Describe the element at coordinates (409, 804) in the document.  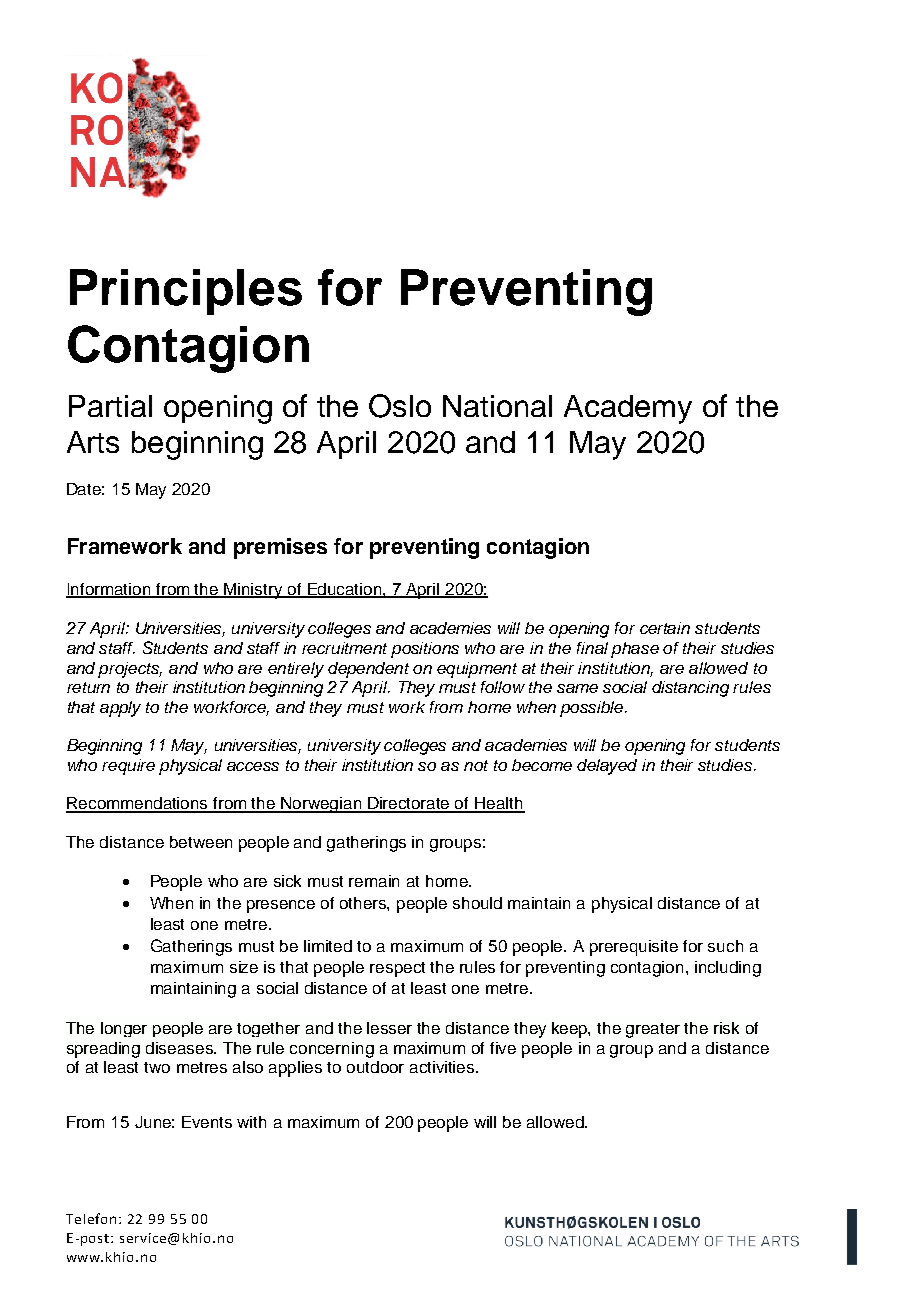
I see `Directorate` at that location.
